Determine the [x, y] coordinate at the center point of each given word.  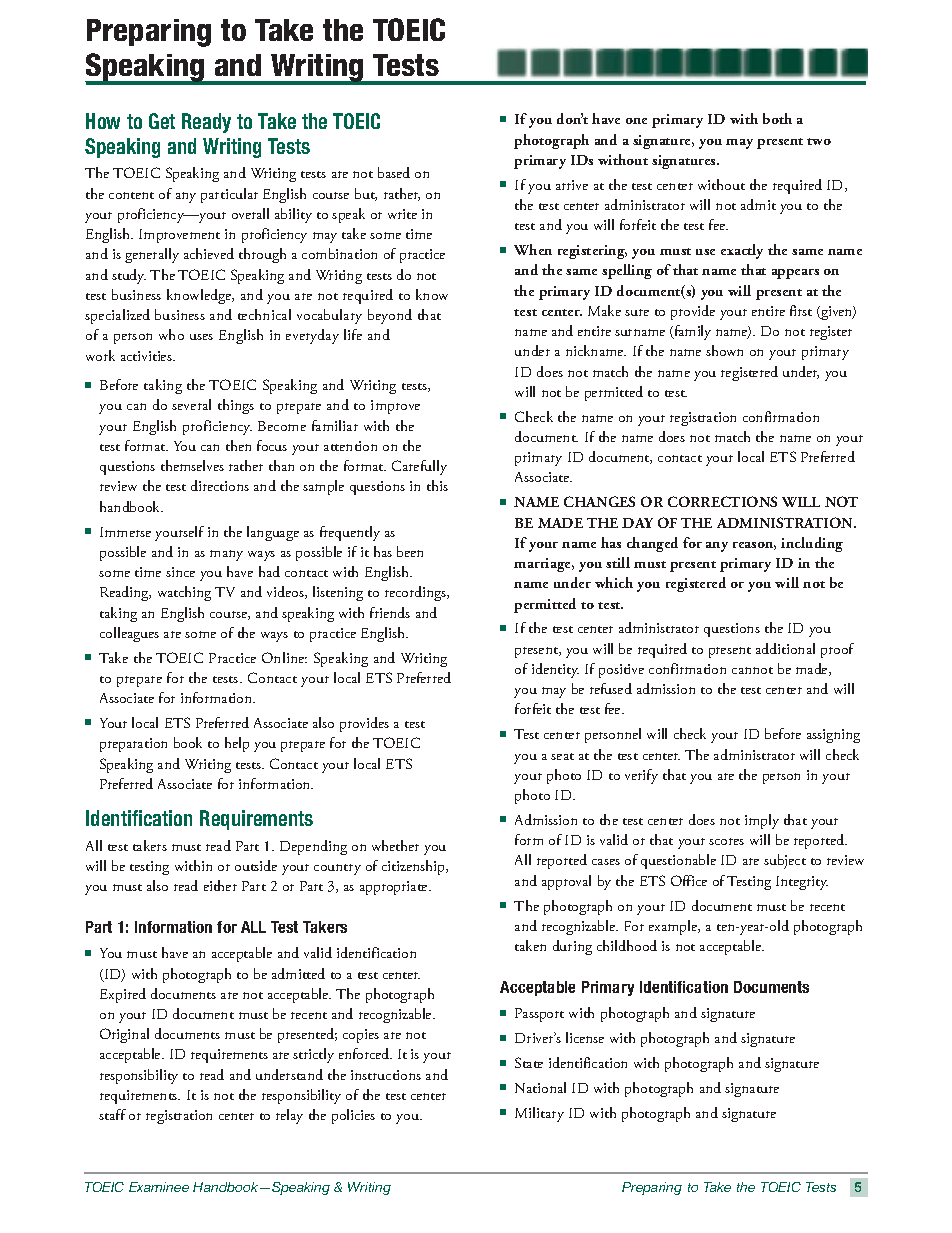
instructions [386, 1075]
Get [162, 121]
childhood [627, 945]
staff [112, 1114]
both [777, 118]
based [394, 172]
